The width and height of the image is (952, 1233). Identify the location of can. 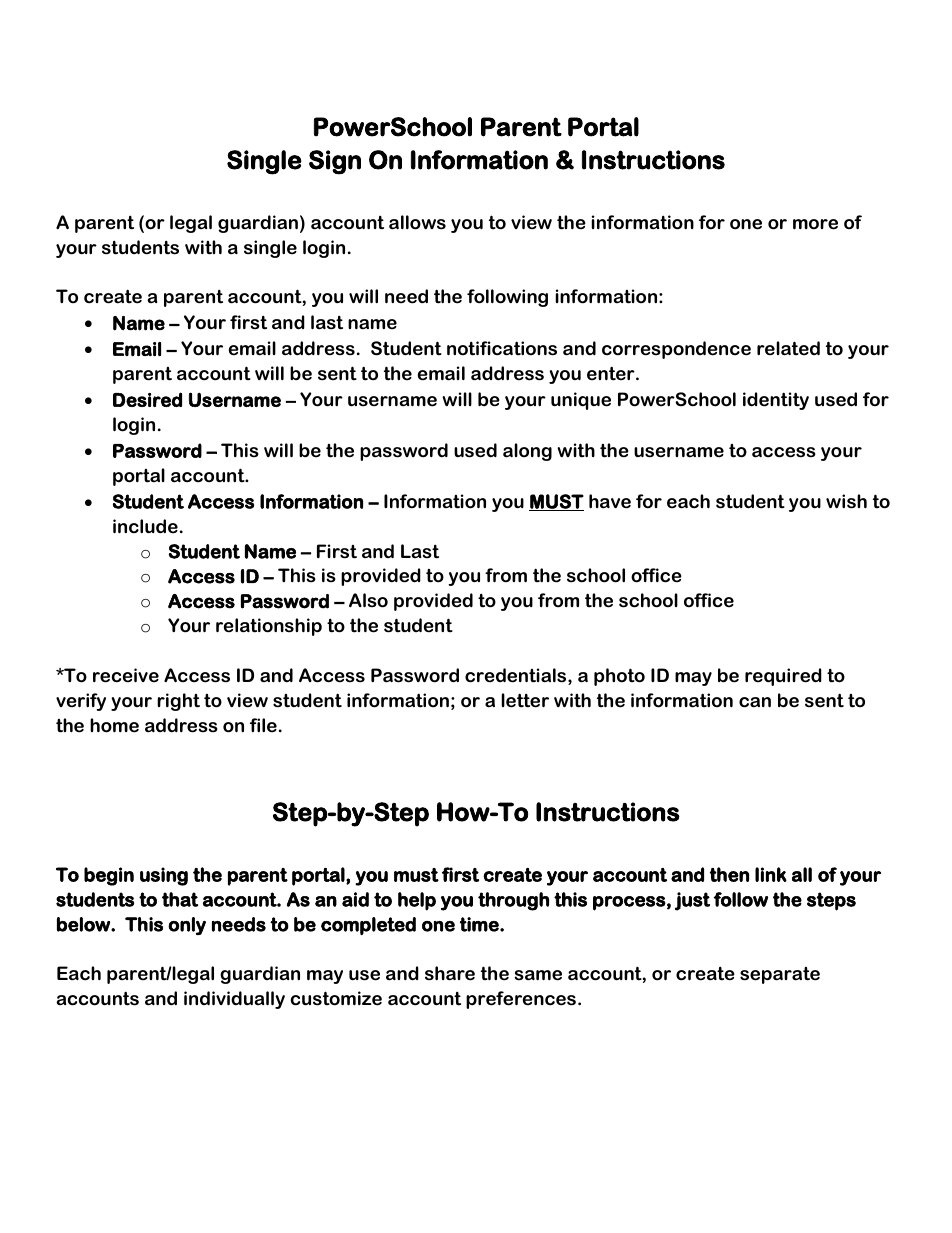
(755, 702).
